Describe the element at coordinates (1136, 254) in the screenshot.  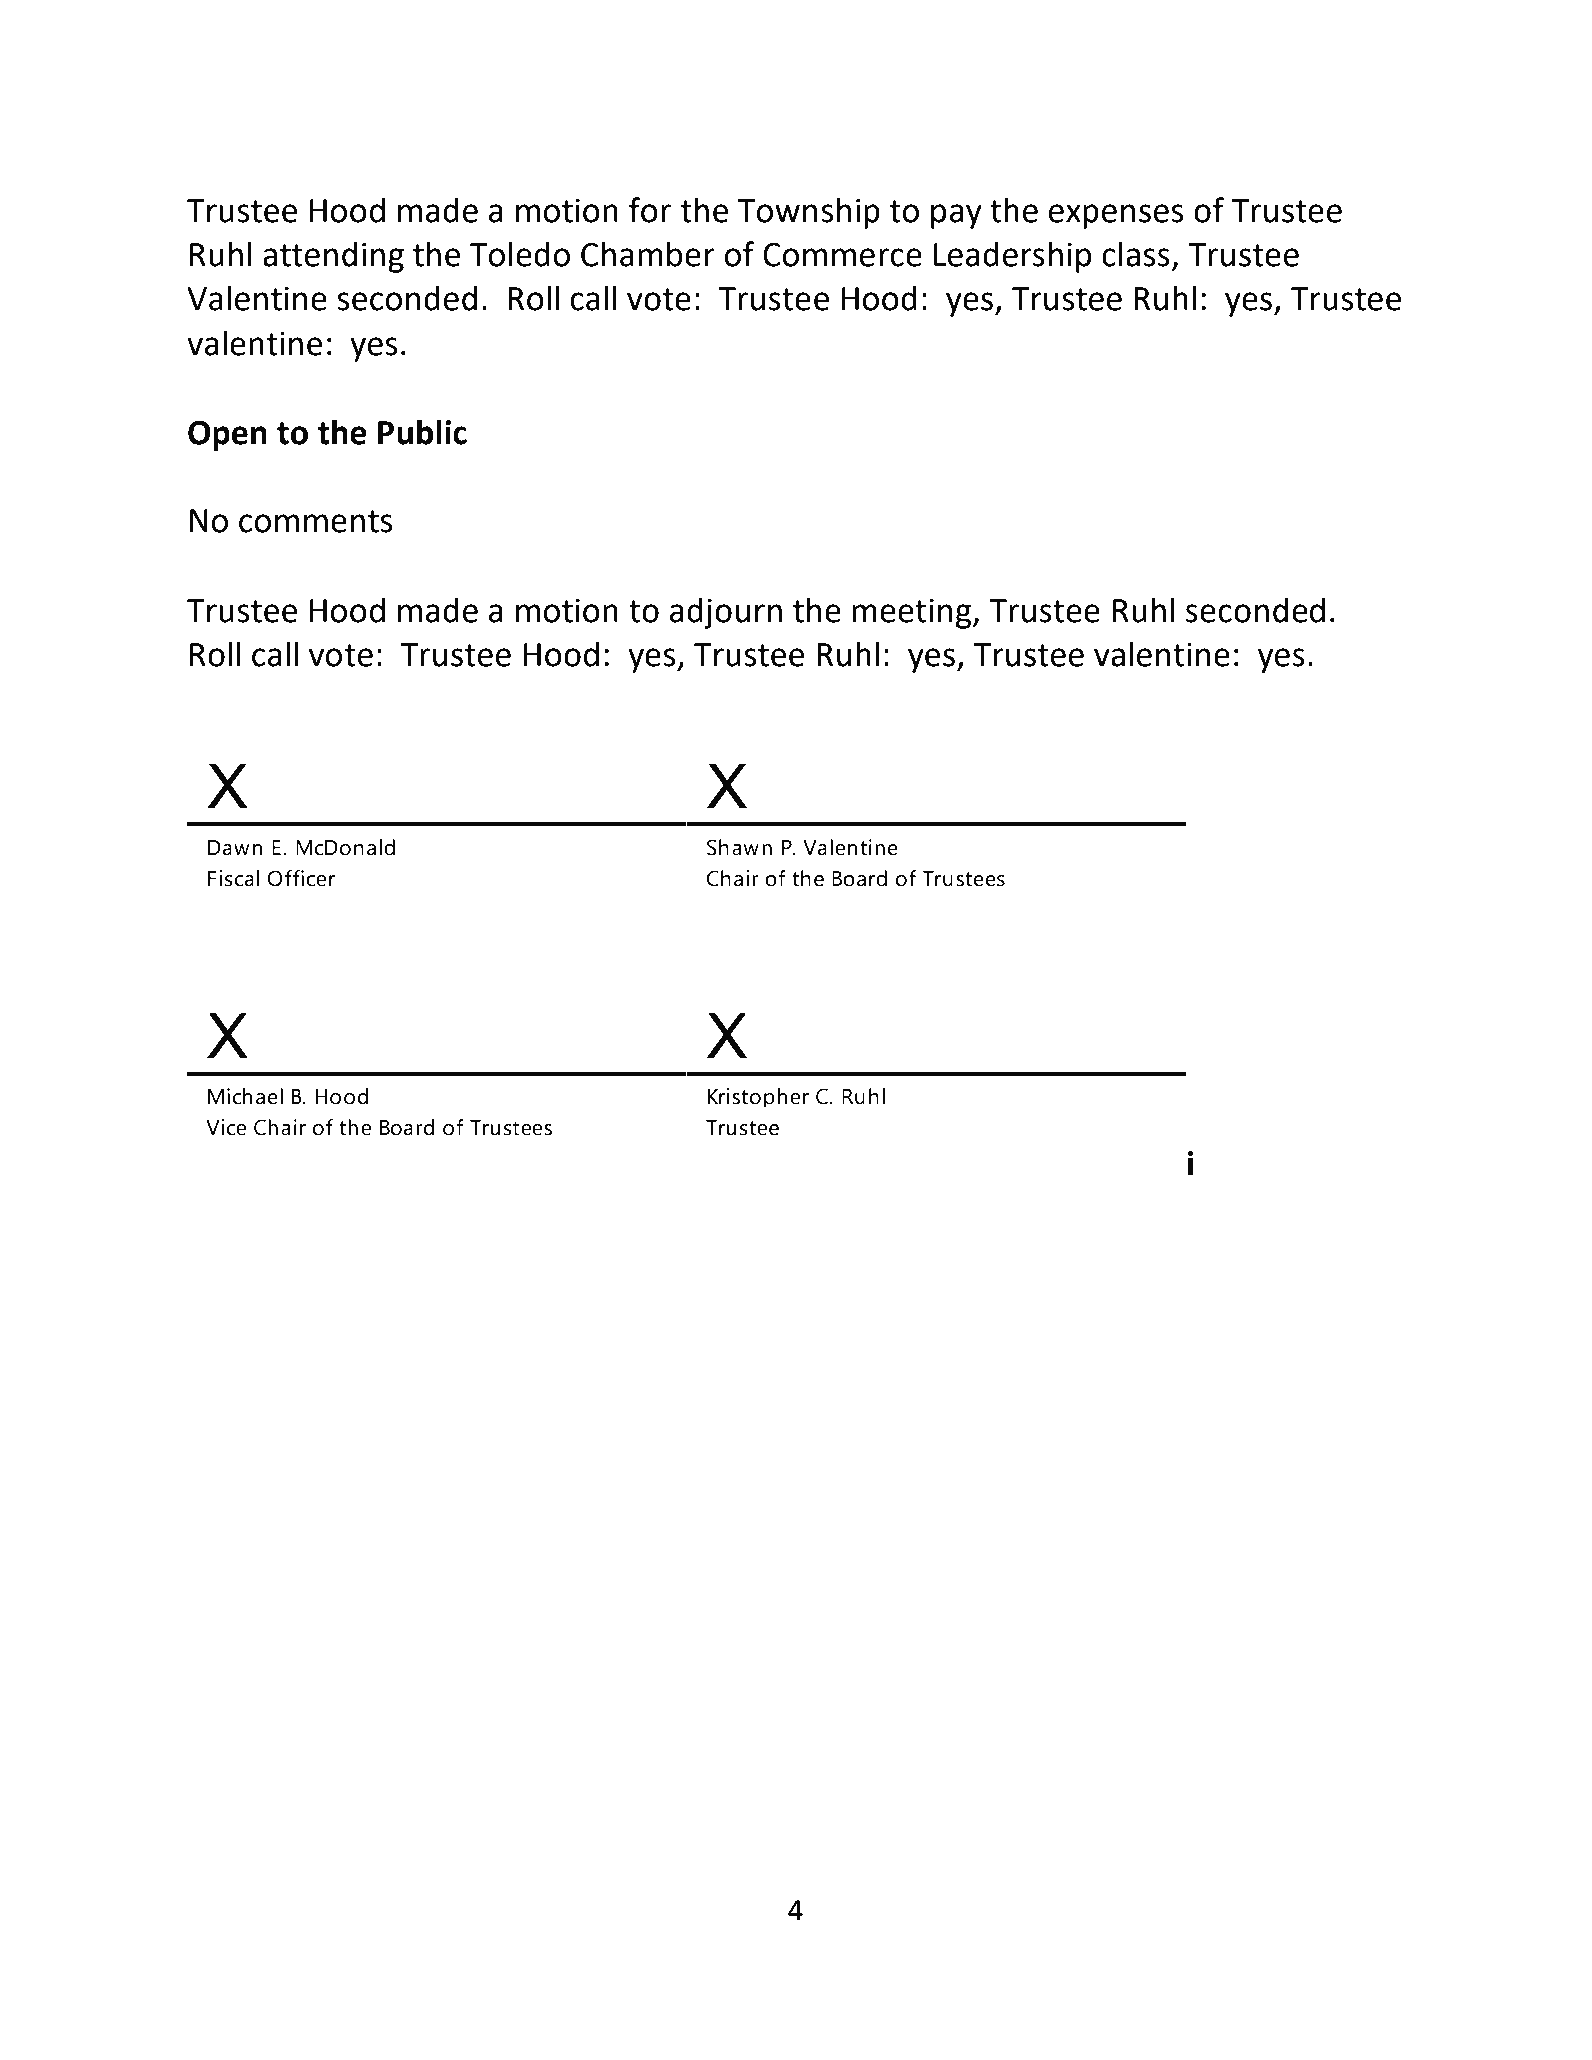
I see `class` at that location.
